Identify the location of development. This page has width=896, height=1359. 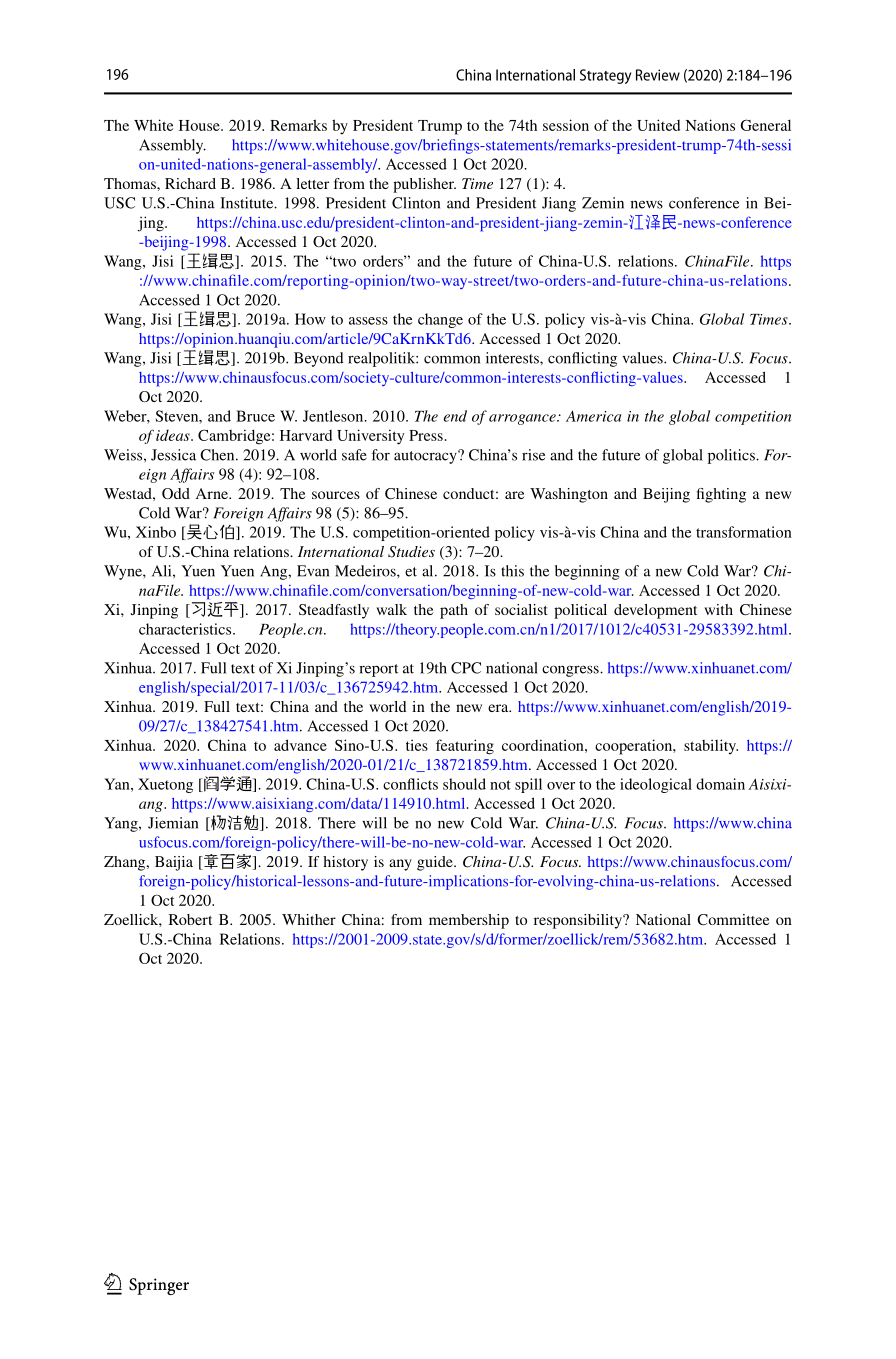
(655, 611).
